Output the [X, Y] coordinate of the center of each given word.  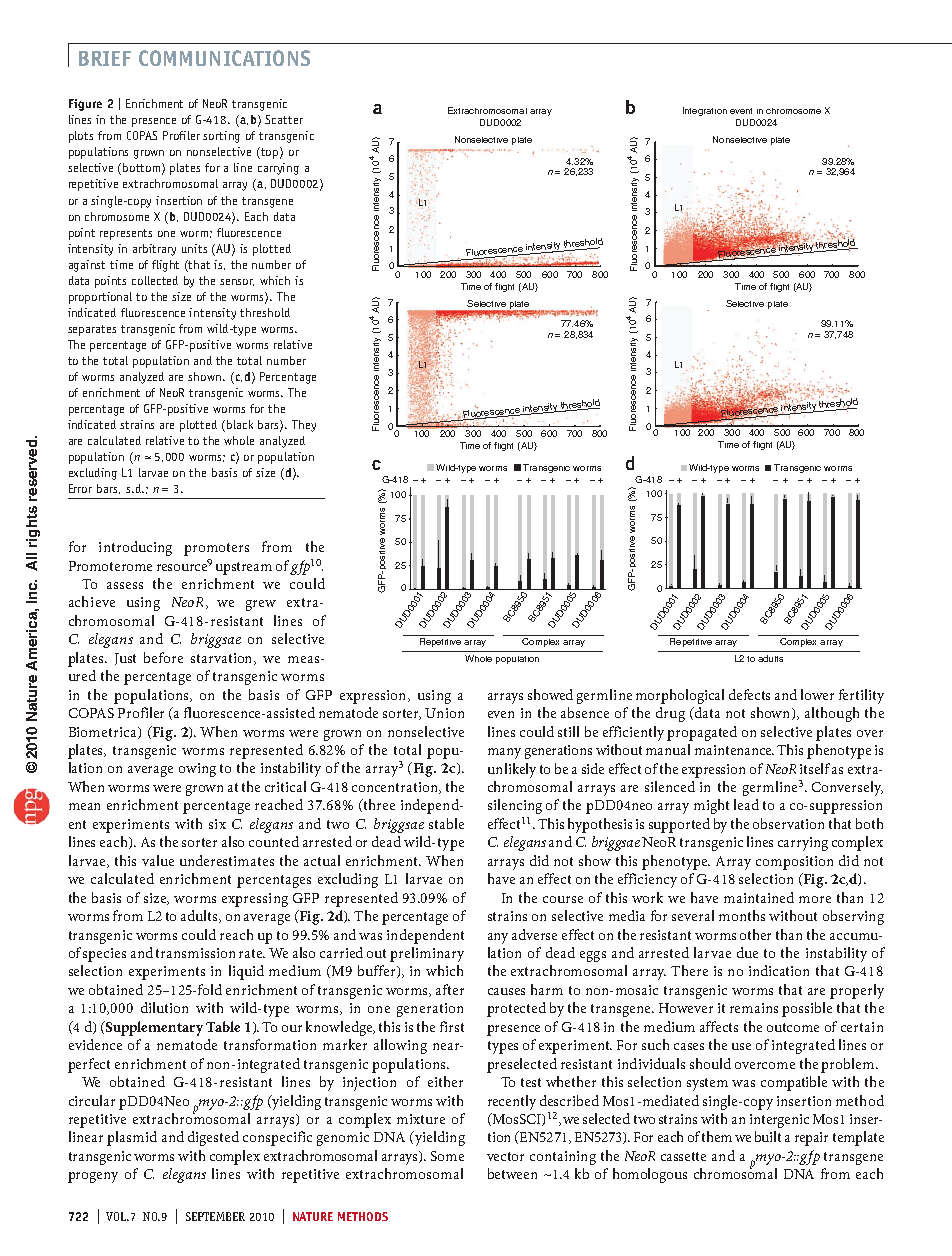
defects [749, 694]
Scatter [284, 119]
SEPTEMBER [215, 1216]
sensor [237, 282]
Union [444, 713]
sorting [221, 137]
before [163, 657]
